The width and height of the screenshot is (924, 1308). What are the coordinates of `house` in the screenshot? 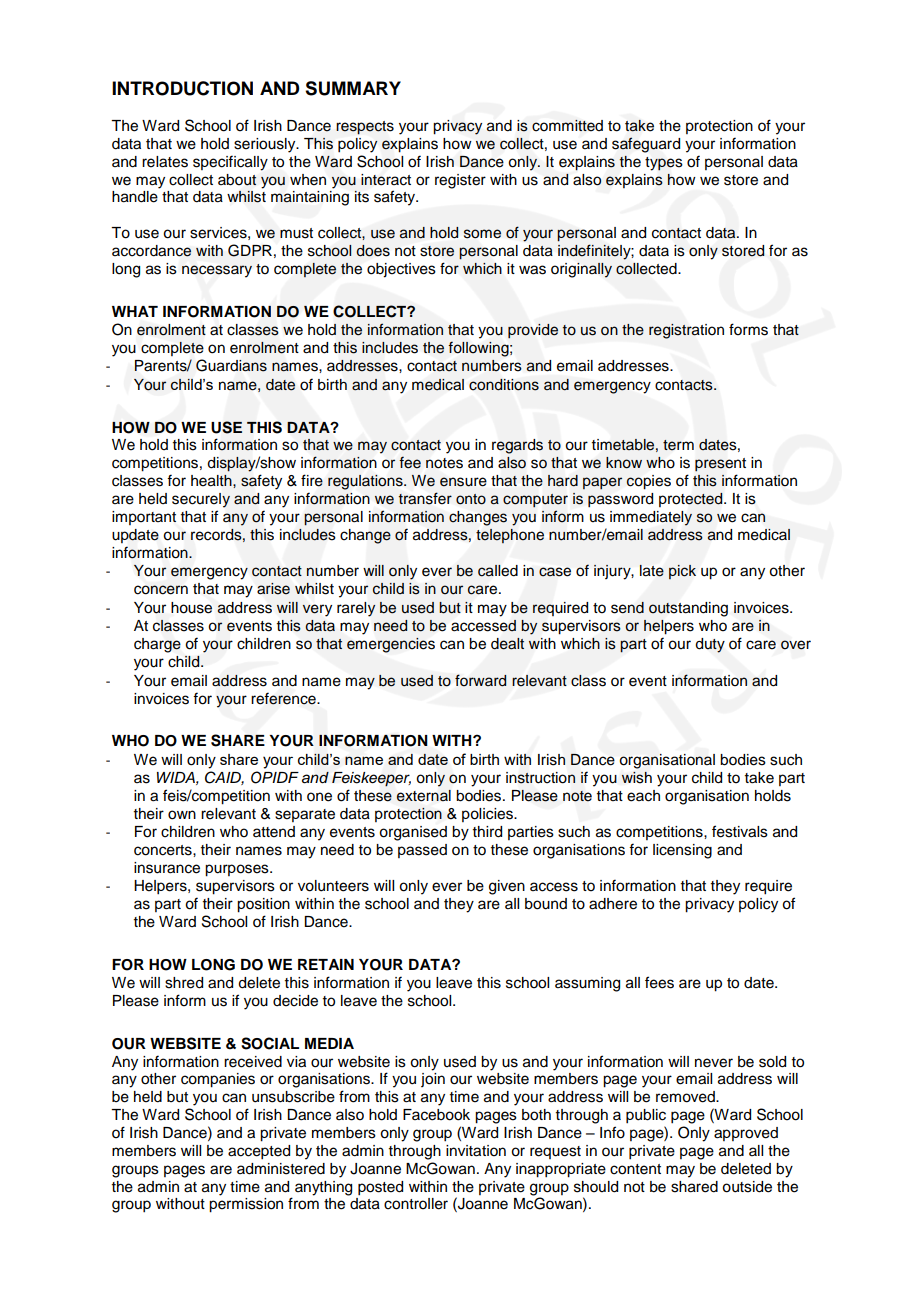 It's located at (191, 608).
